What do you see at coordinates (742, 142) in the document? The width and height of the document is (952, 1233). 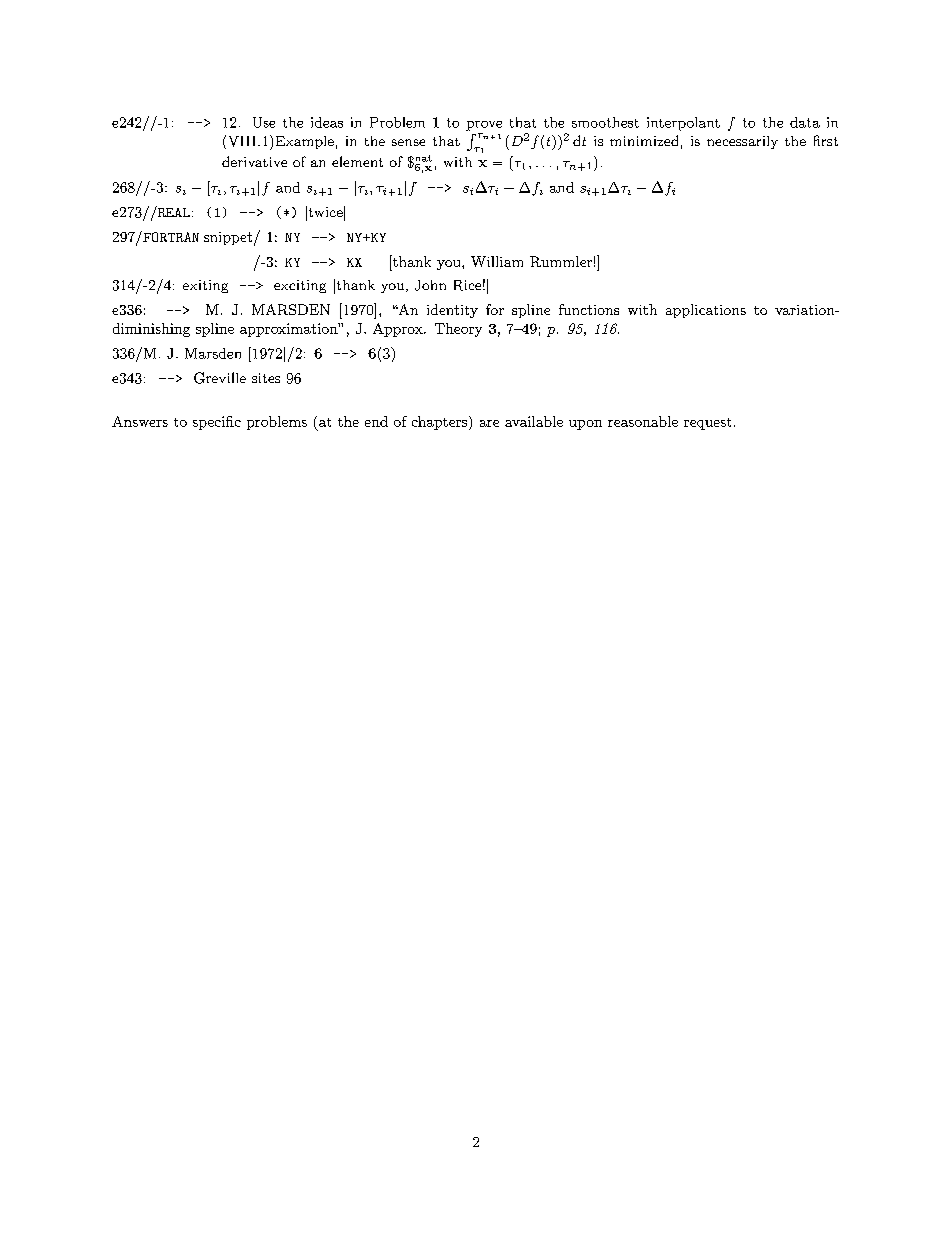 I see `necessarily` at bounding box center [742, 142].
